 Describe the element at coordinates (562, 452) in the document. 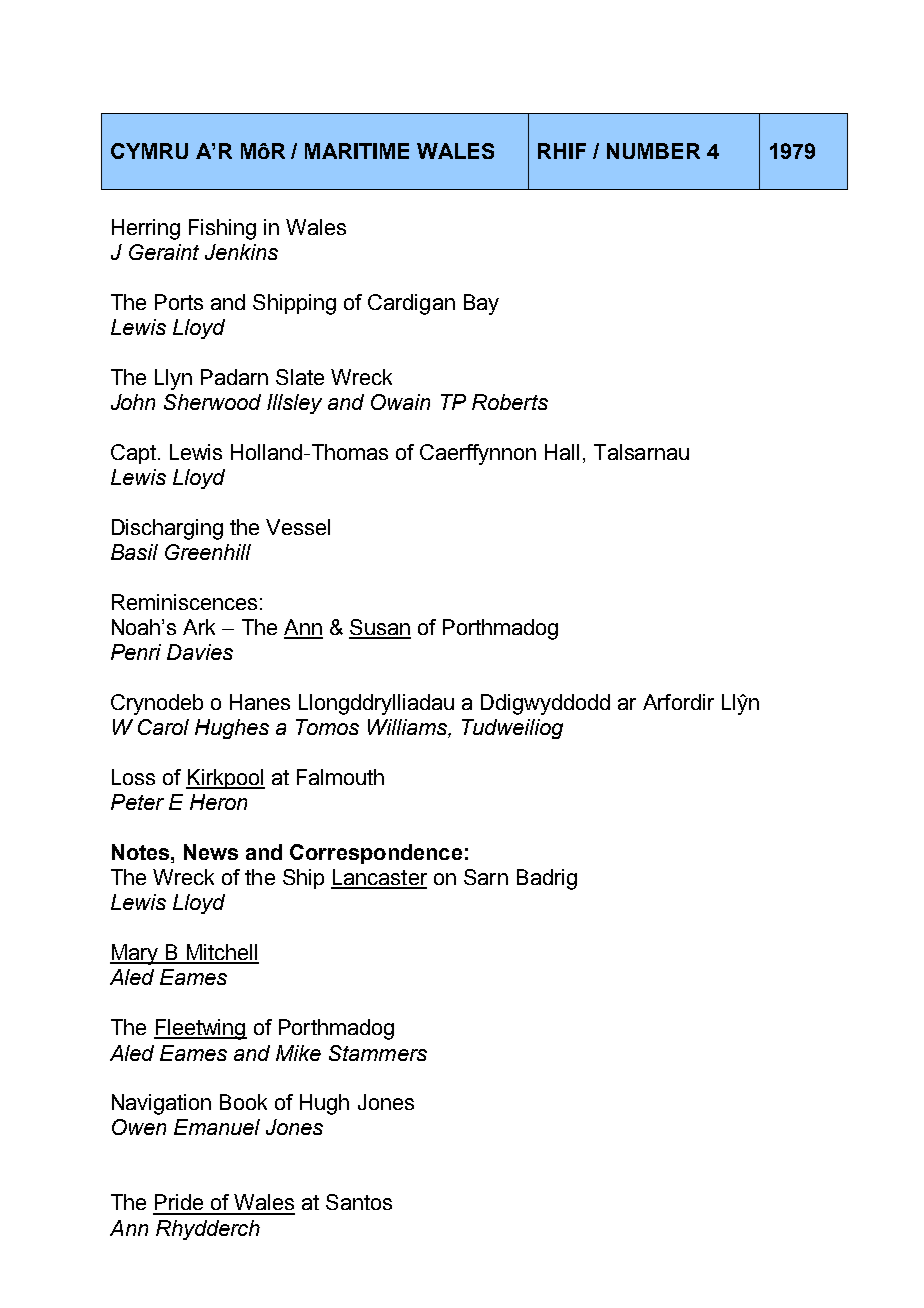

I see `Hall` at that location.
